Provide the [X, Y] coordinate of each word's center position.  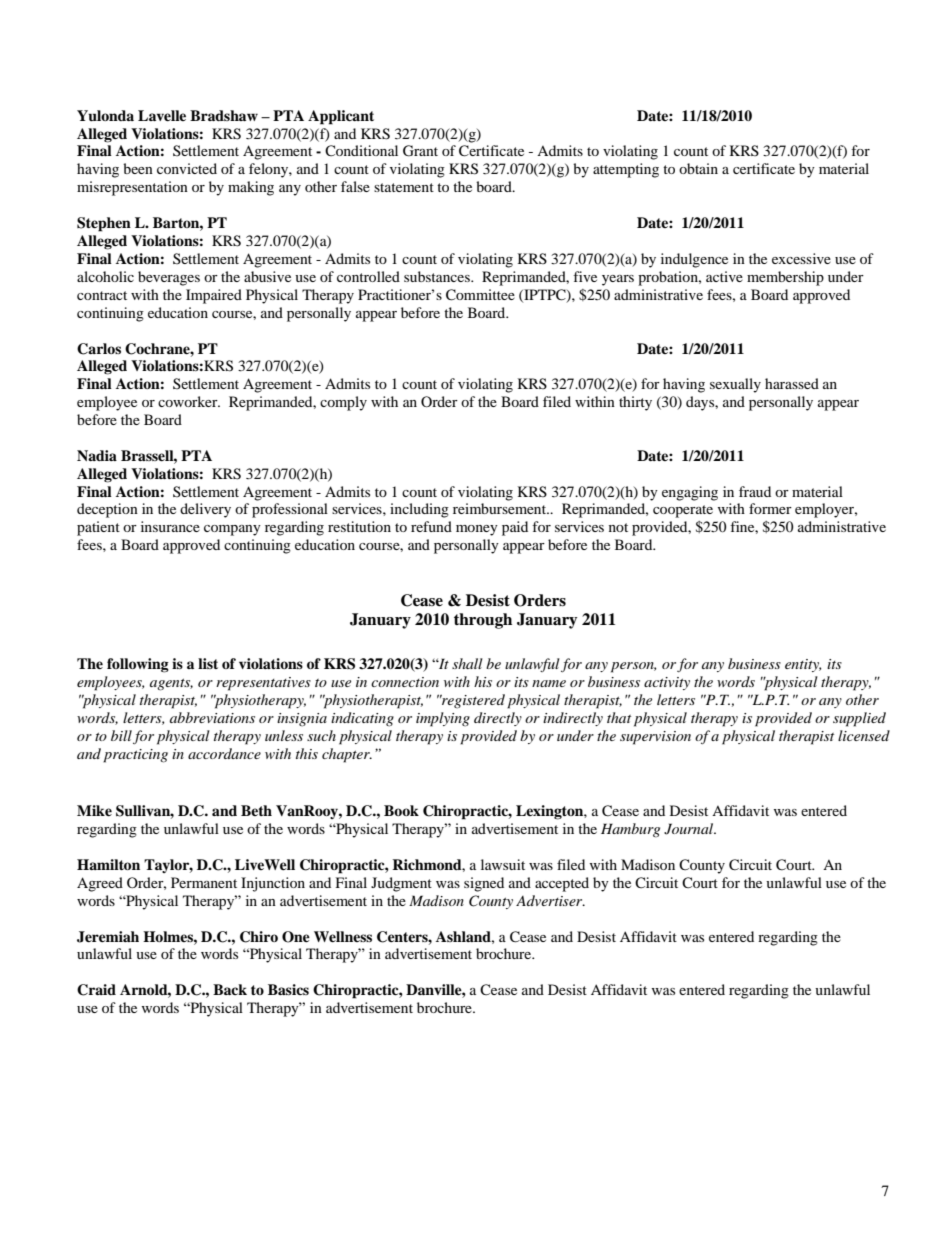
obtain [698, 168]
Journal [690, 829]
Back [230, 989]
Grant [420, 151]
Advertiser [550, 900]
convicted [187, 168]
